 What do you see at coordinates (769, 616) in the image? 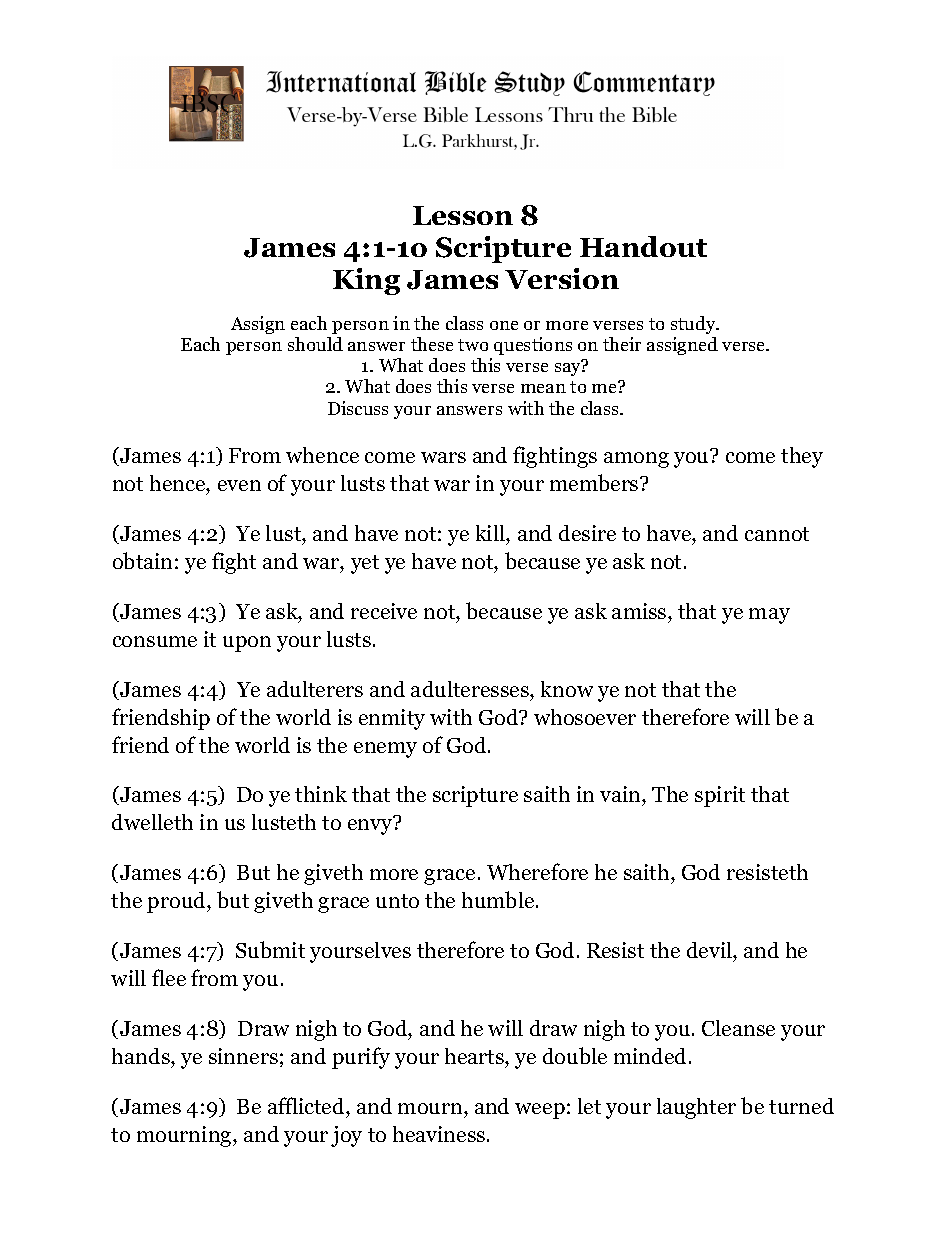
I see `may` at bounding box center [769, 616].
